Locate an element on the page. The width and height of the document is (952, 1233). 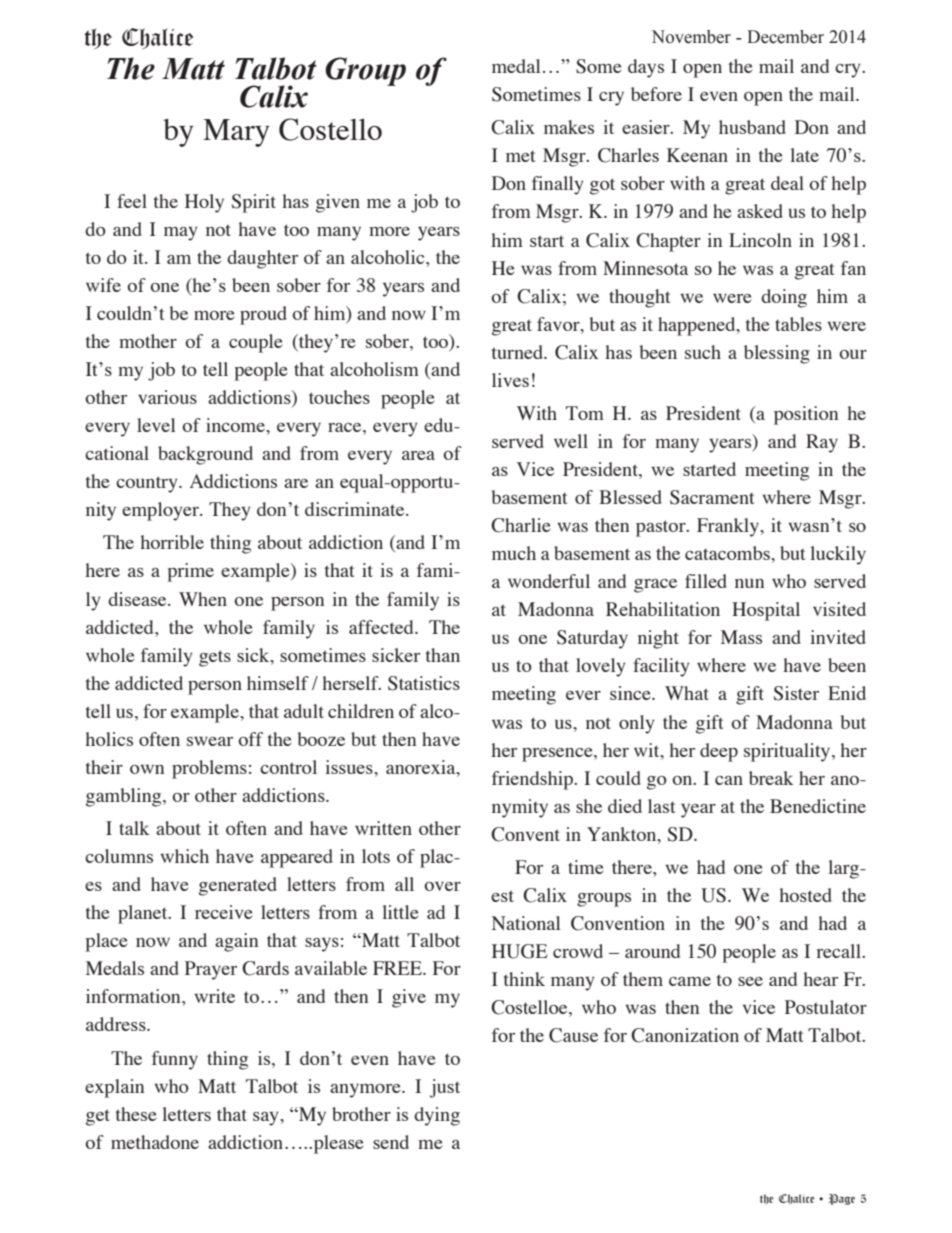
December is located at coordinates (785, 37).
